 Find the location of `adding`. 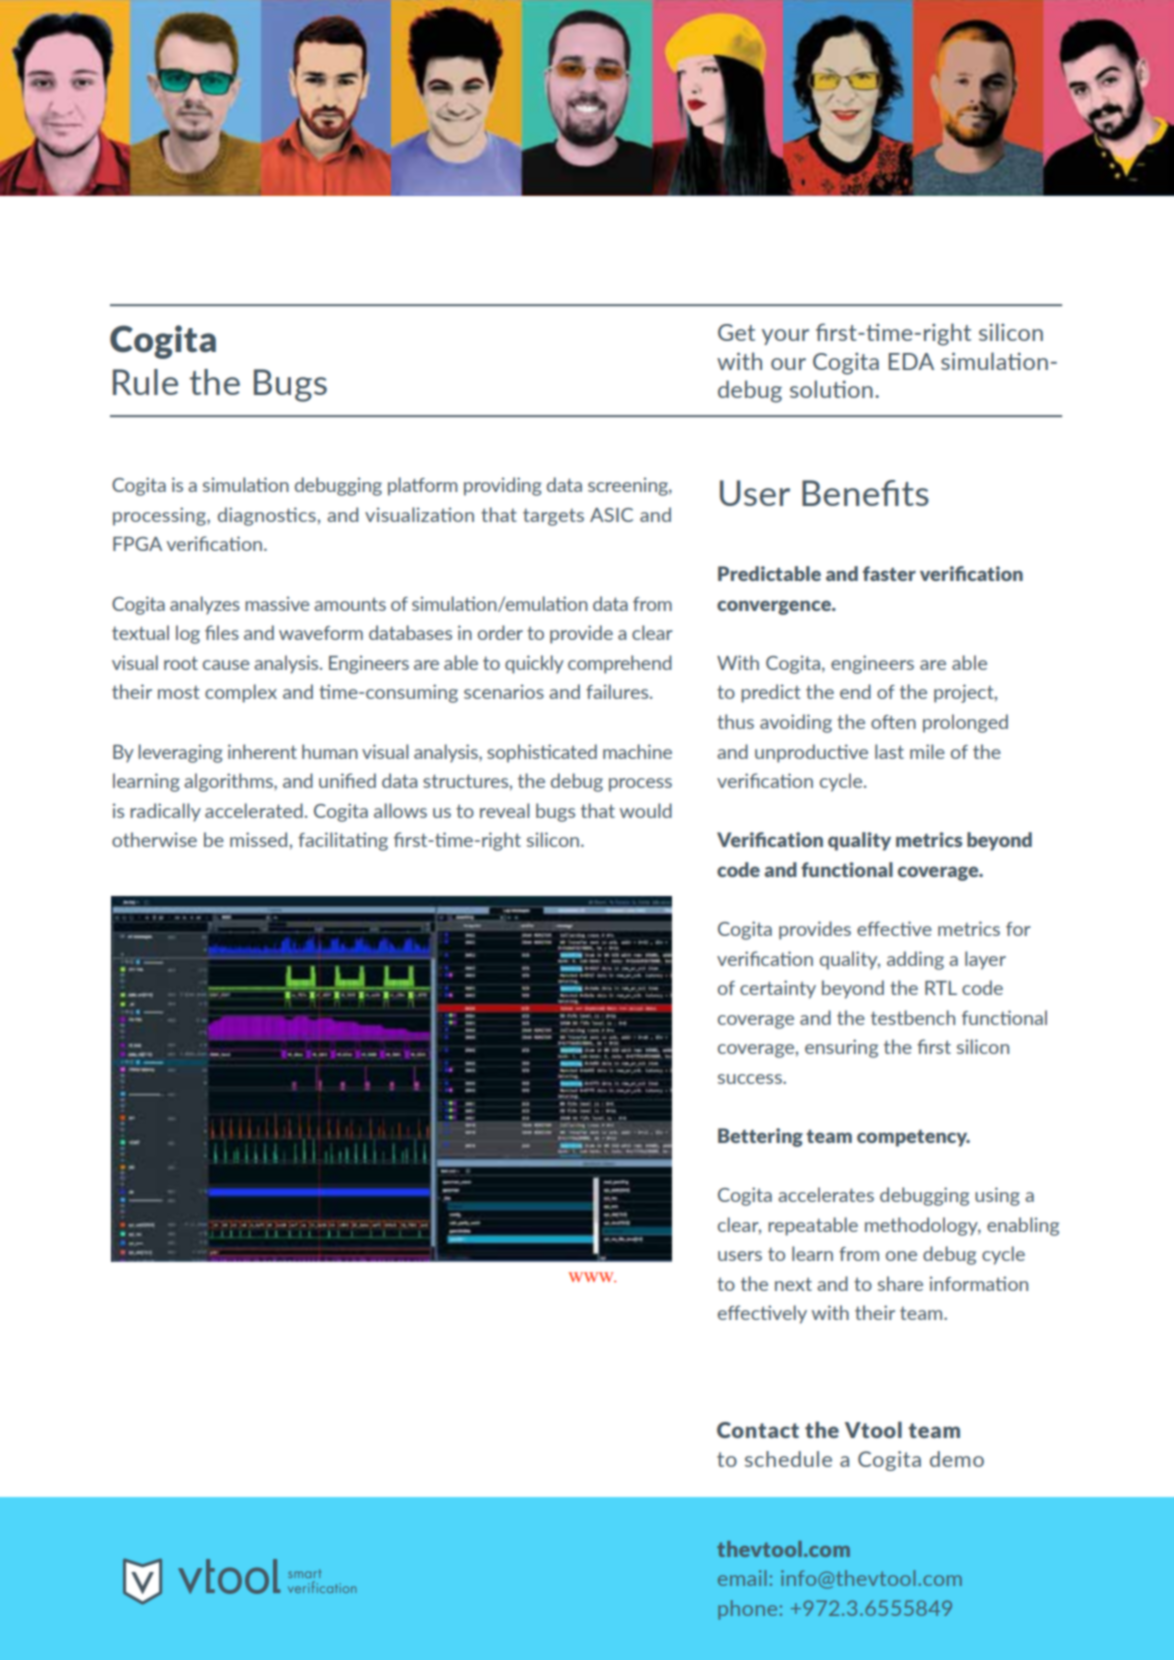

adding is located at coordinates (915, 960).
